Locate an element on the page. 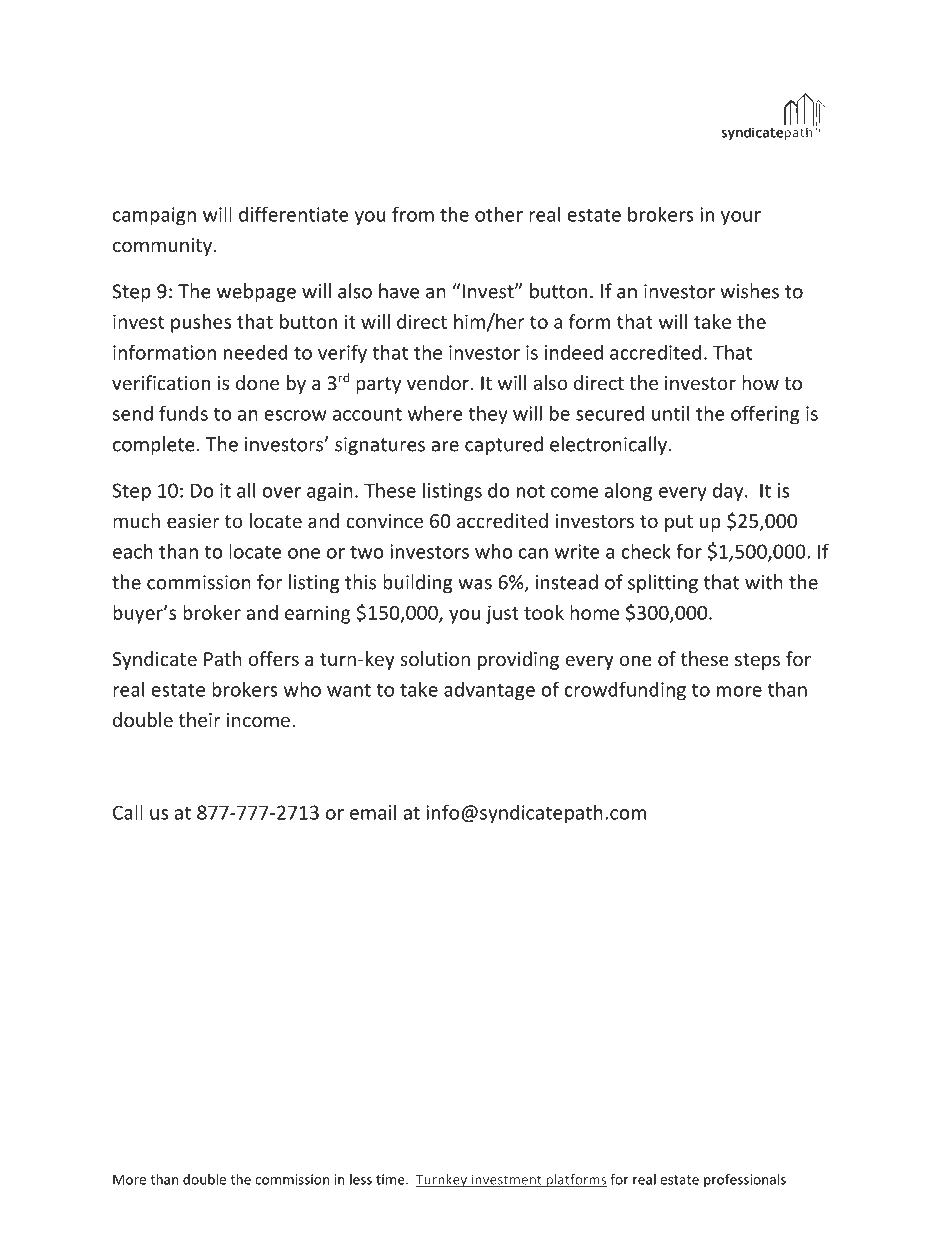 The image size is (952, 1233). crowdfunding is located at coordinates (625, 691).
